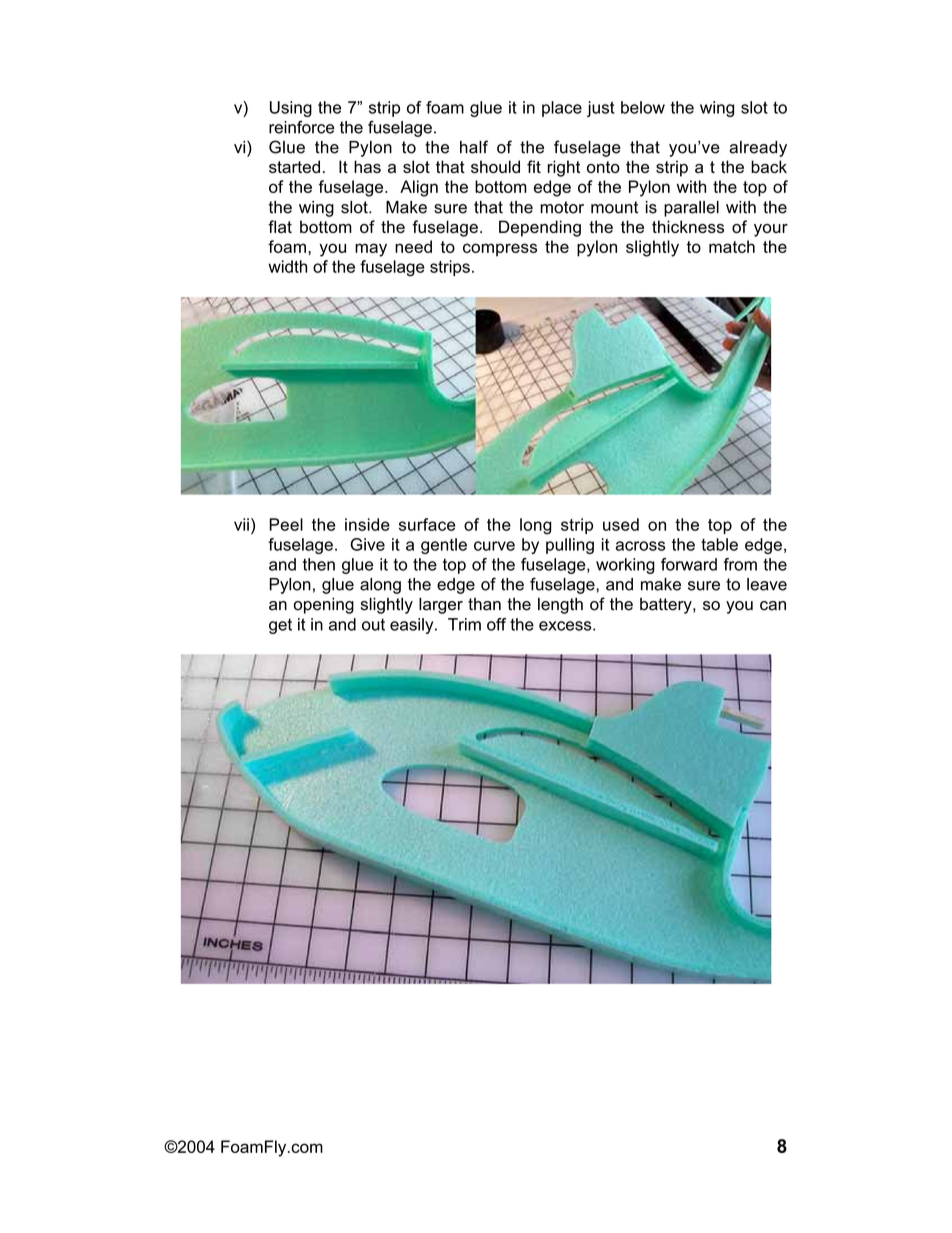 This screenshot has width=952, height=1233. Describe the element at coordinates (758, 149) in the screenshot. I see `already` at that location.
